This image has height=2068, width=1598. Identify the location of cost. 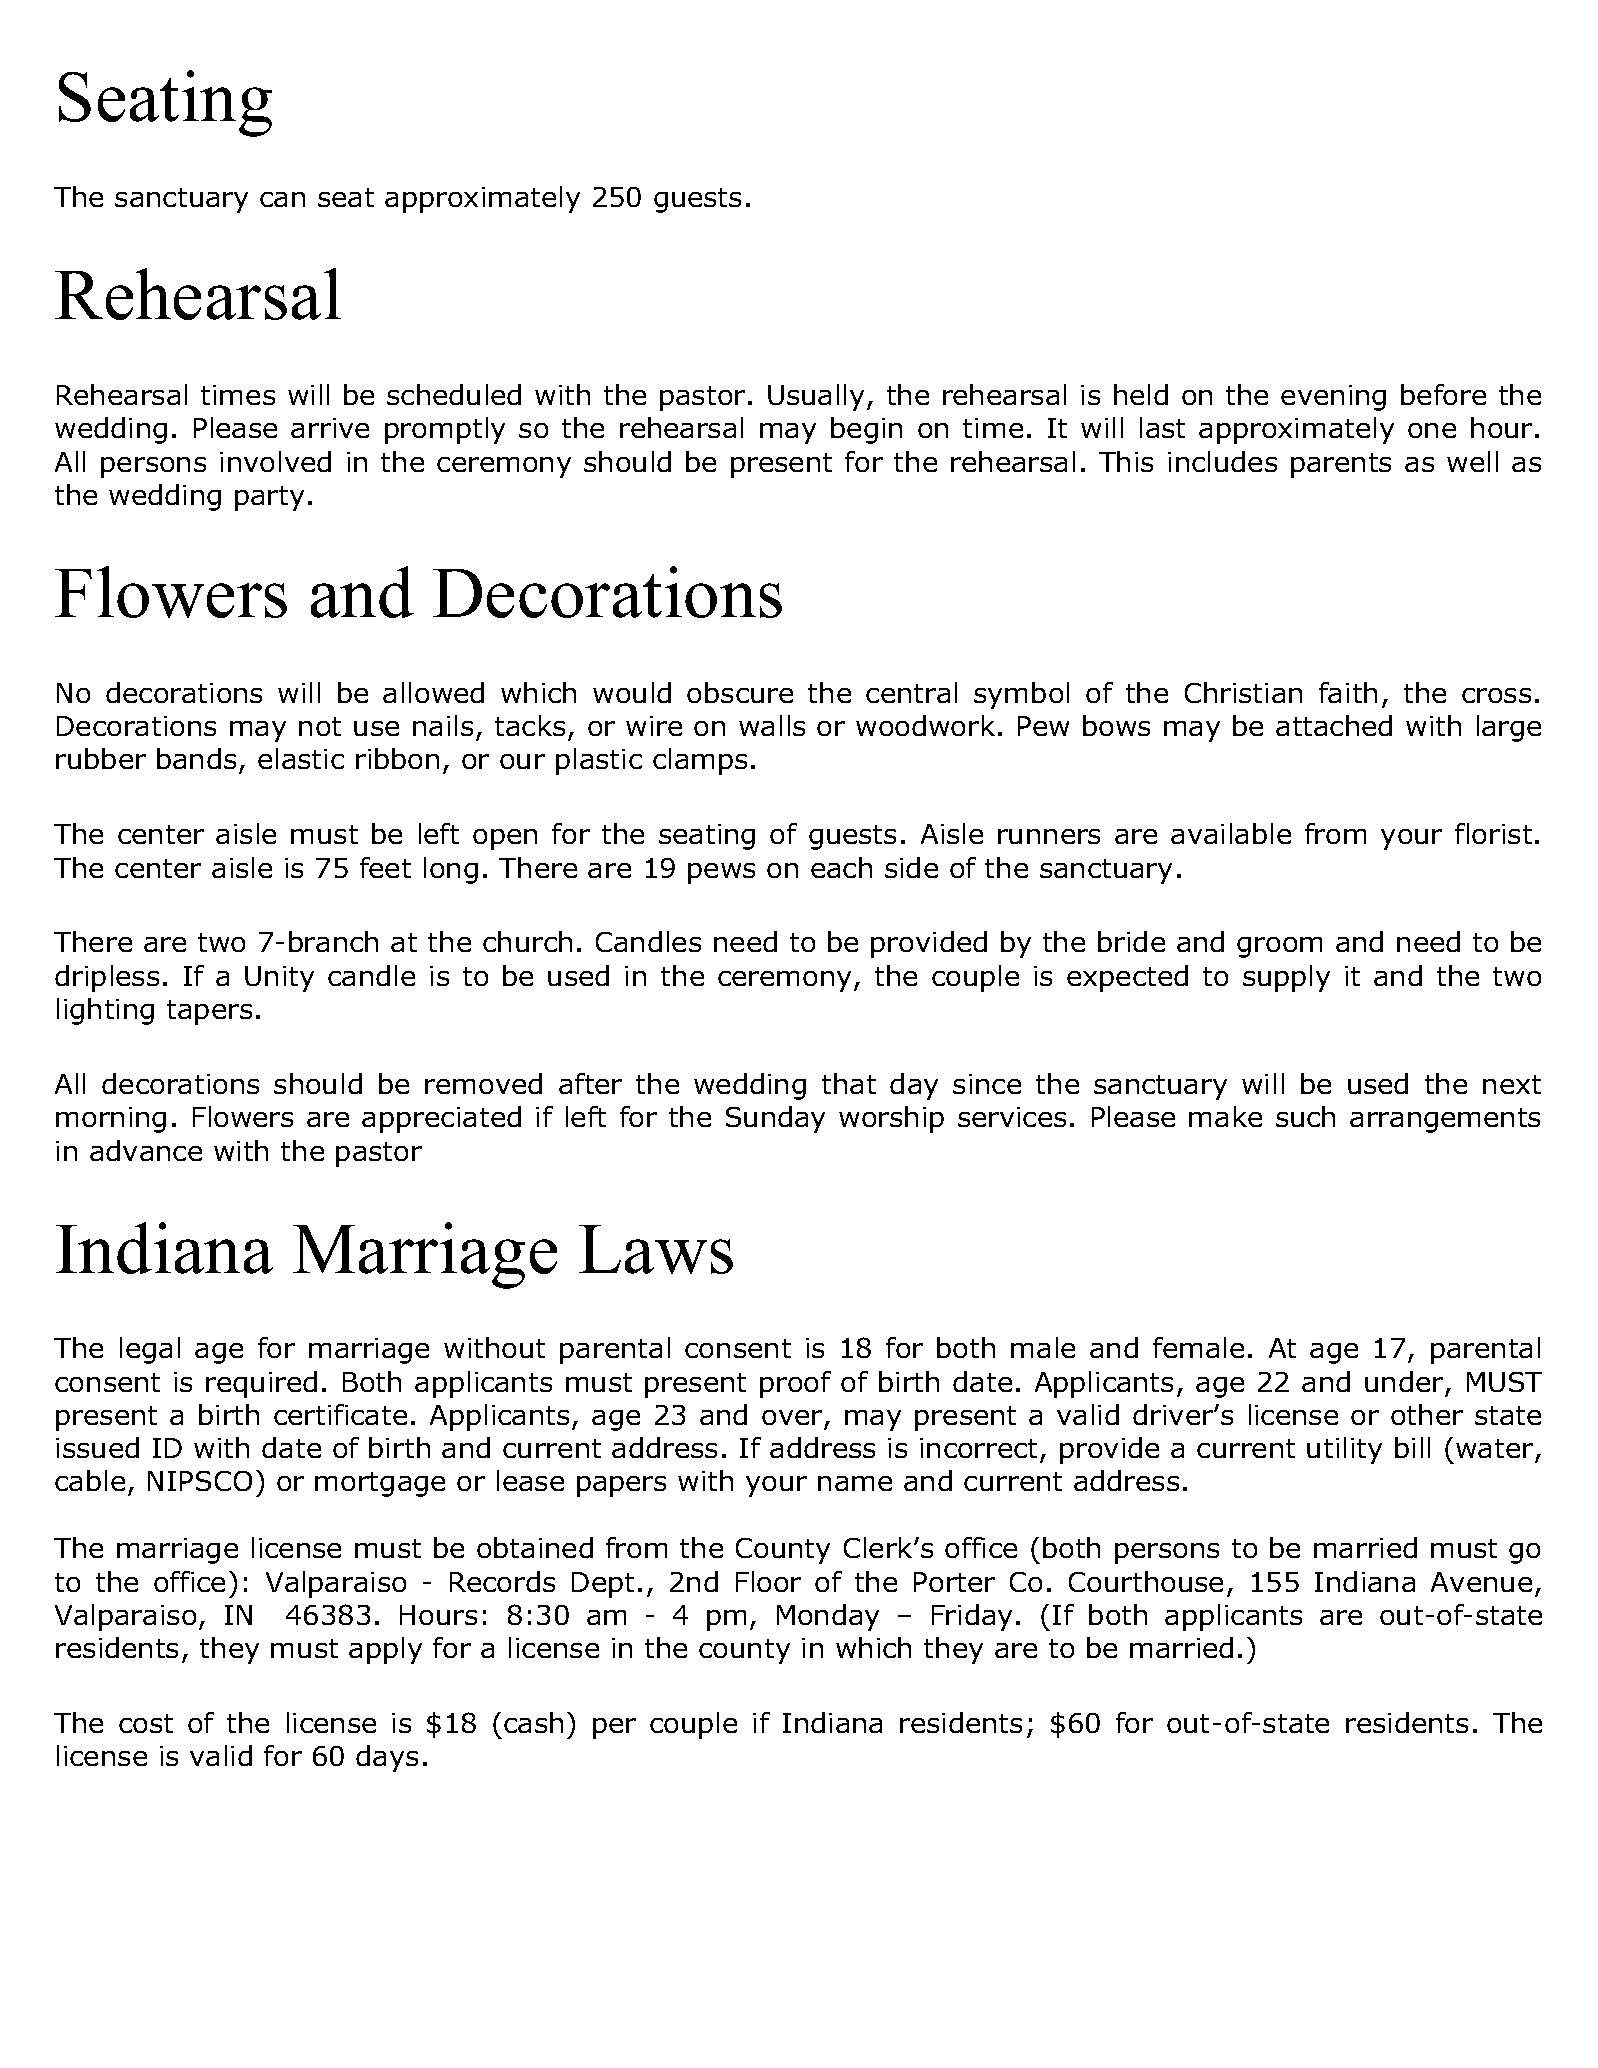
(146, 1723).
